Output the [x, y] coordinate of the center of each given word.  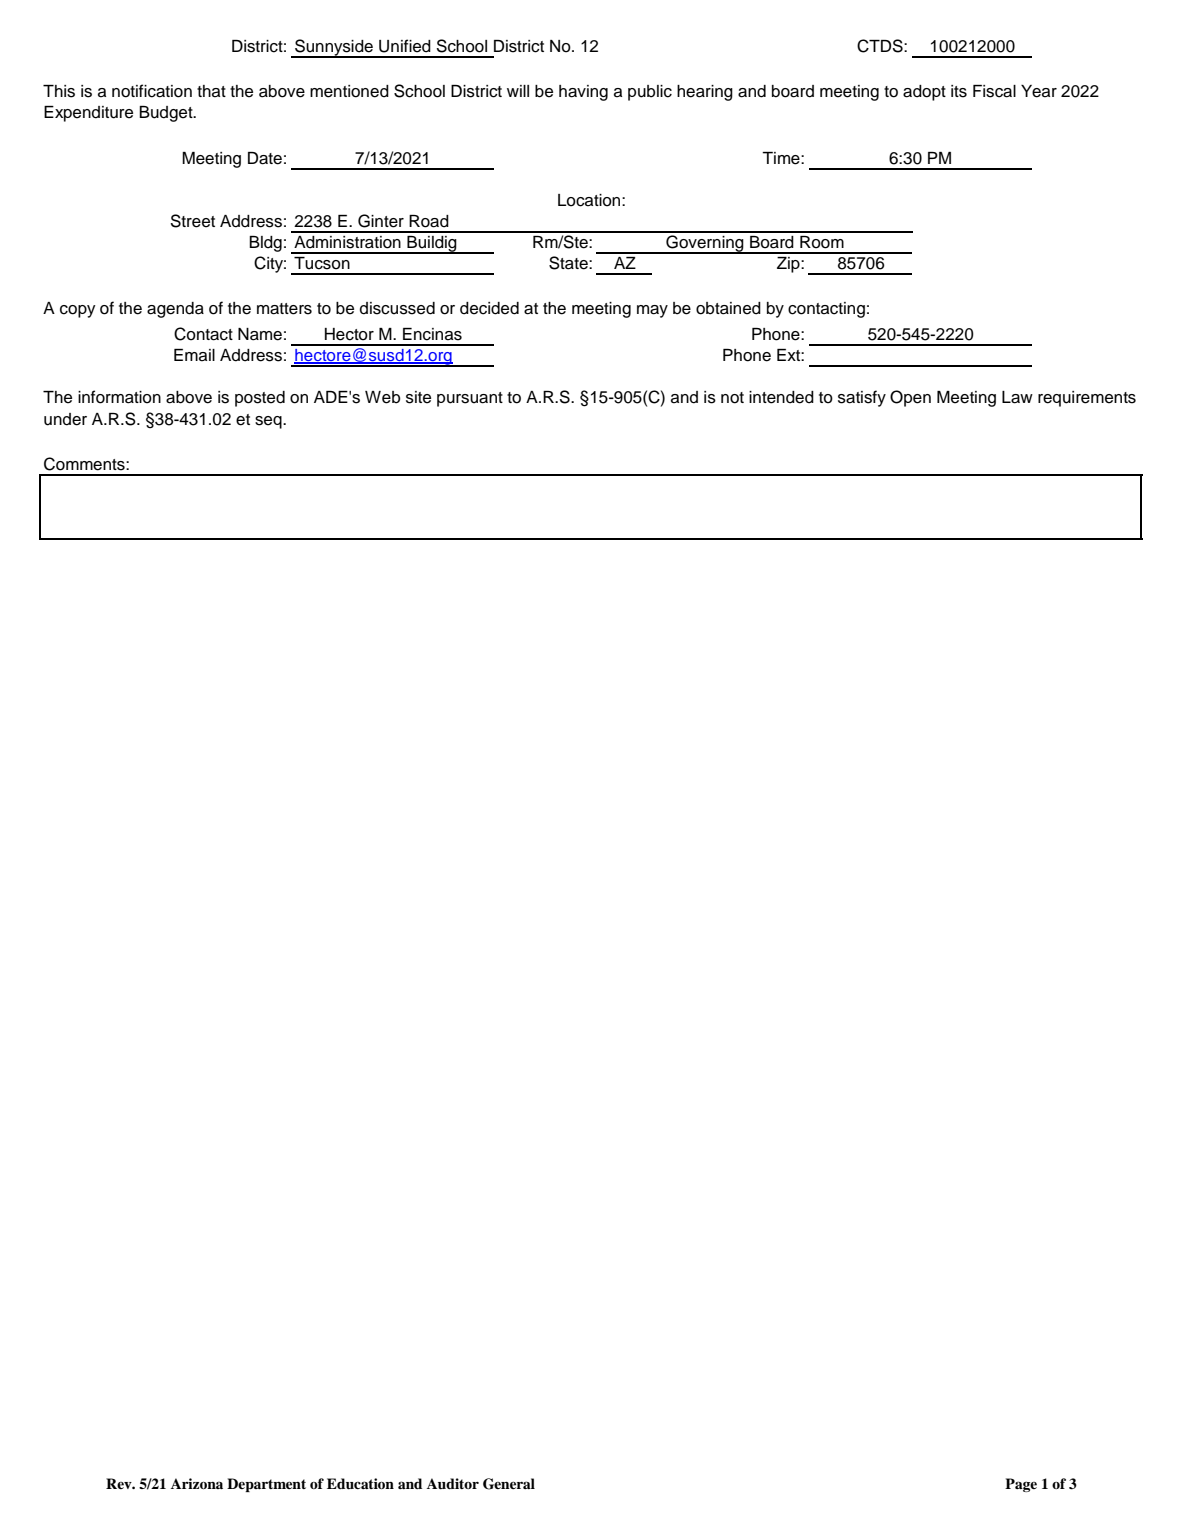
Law [1017, 397]
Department [266, 1485]
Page [1021, 1485]
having [583, 93]
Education [360, 1484]
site [418, 397]
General [509, 1484]
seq [269, 422]
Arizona [197, 1483]
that [211, 91]
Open [910, 398]
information [119, 397]
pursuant [470, 399]
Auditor [453, 1484]
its [959, 91]
